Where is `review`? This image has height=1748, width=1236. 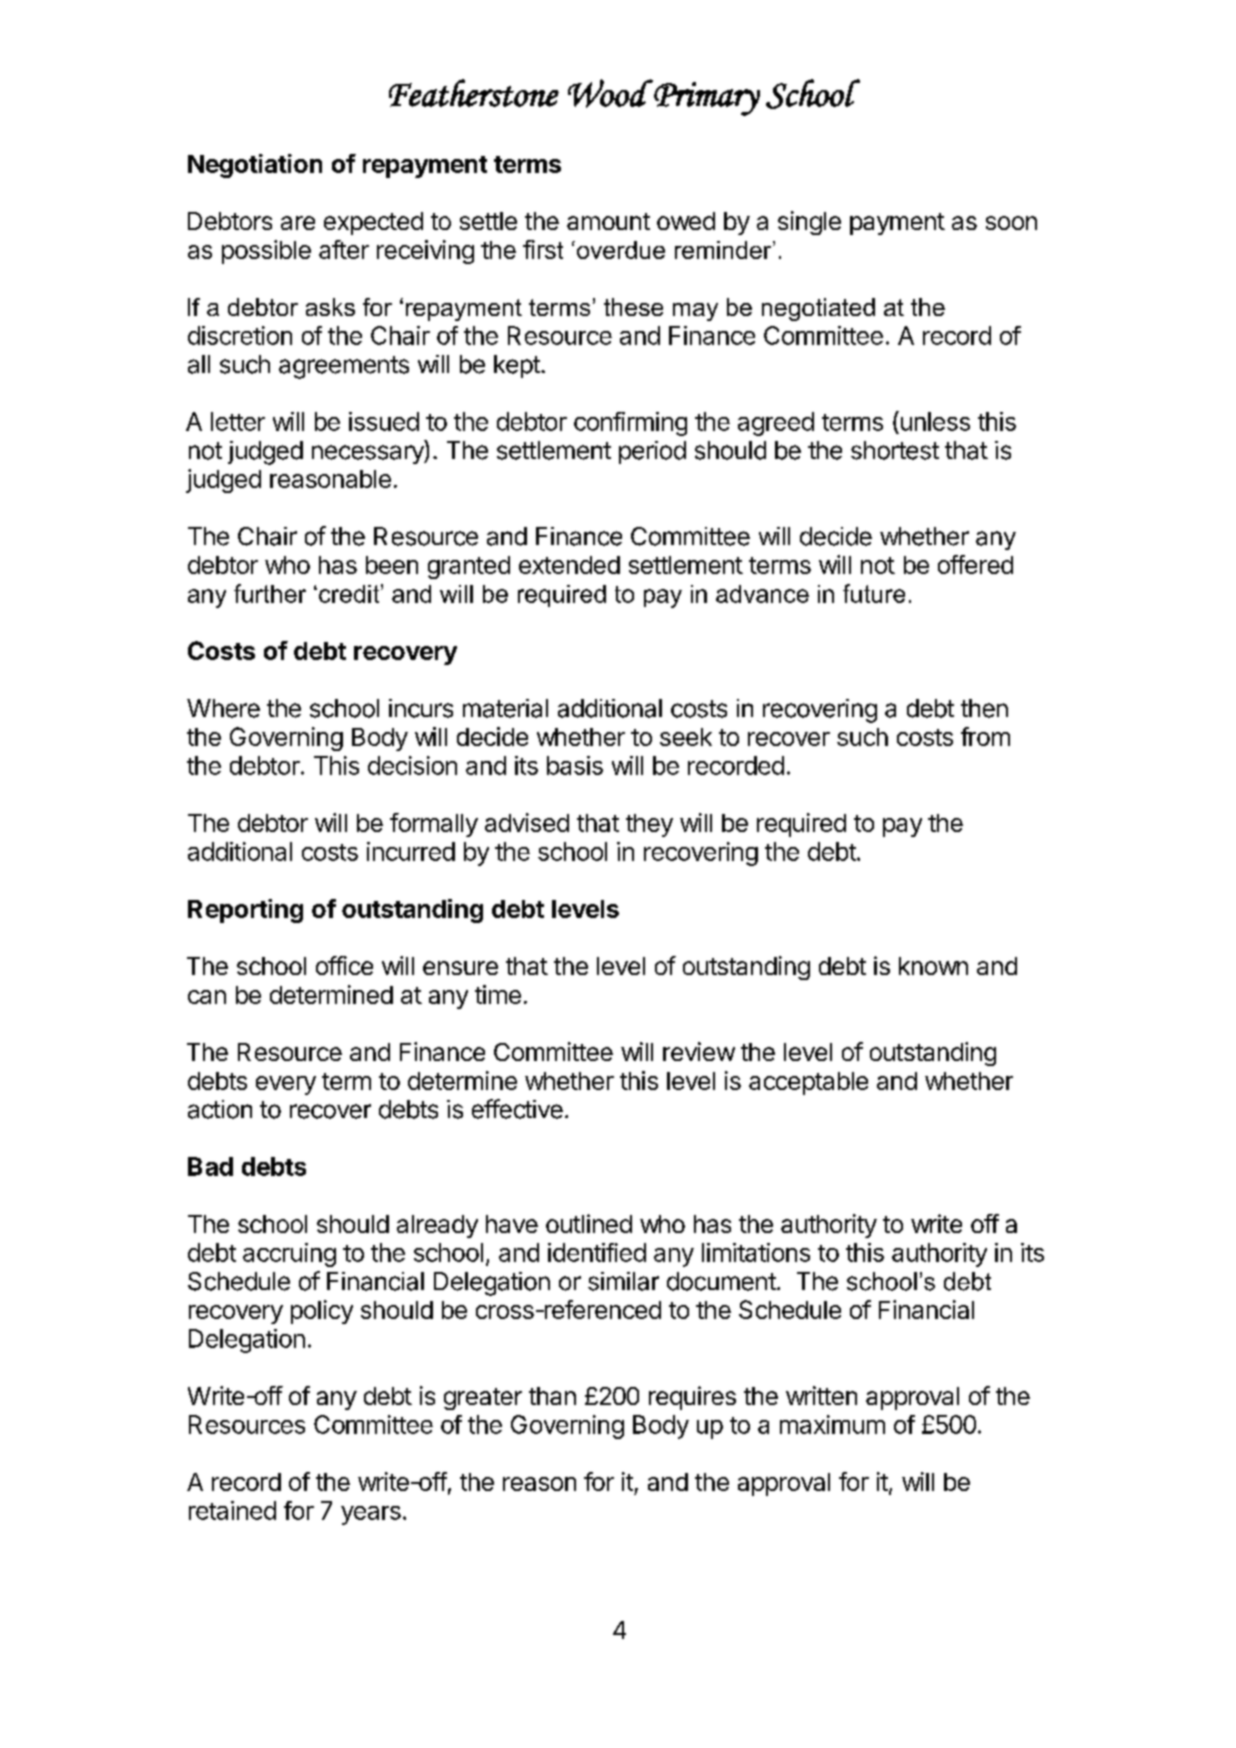 review is located at coordinates (699, 1051).
